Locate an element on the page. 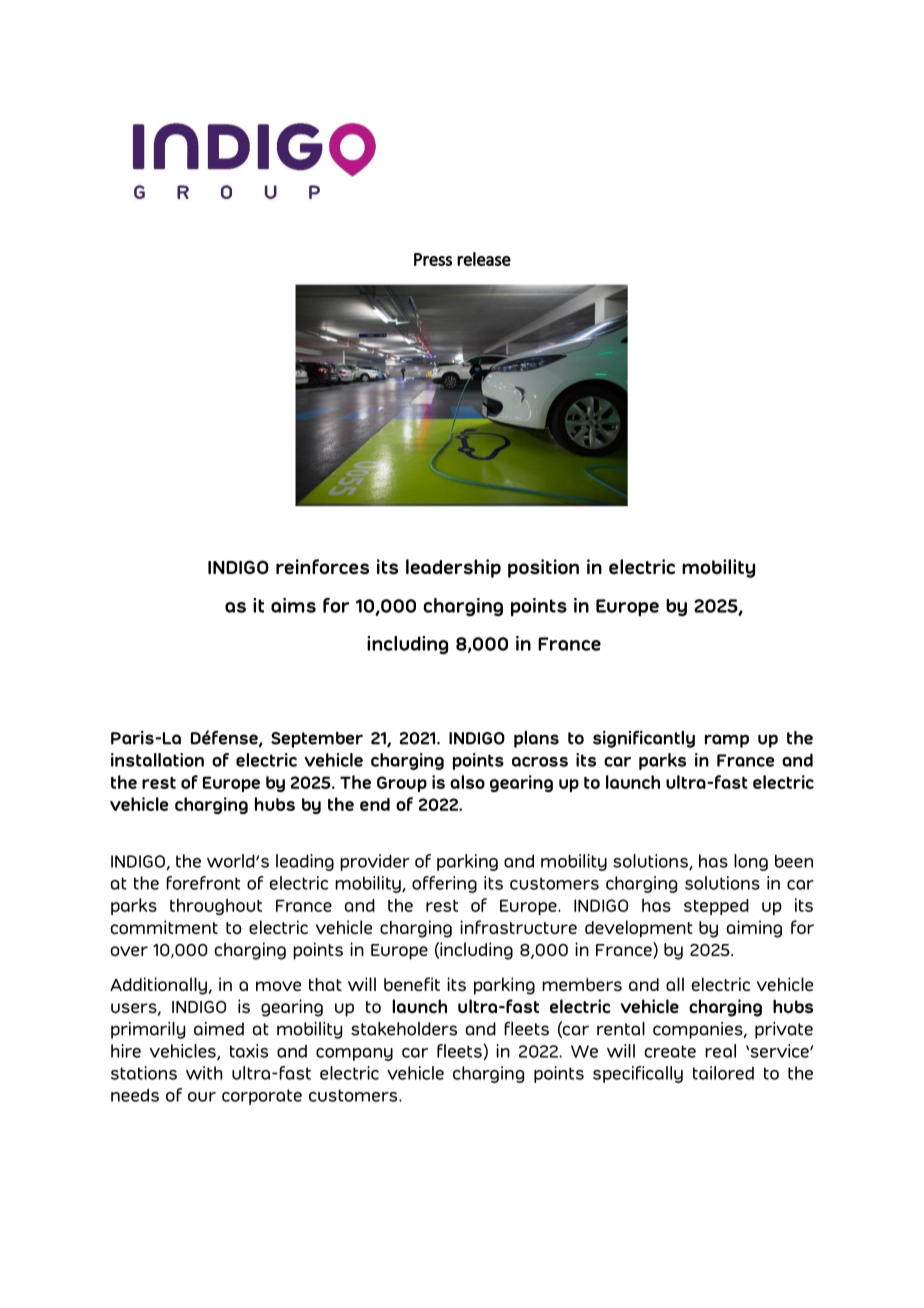 This image has height=1308, width=924. significantly is located at coordinates (644, 739).
